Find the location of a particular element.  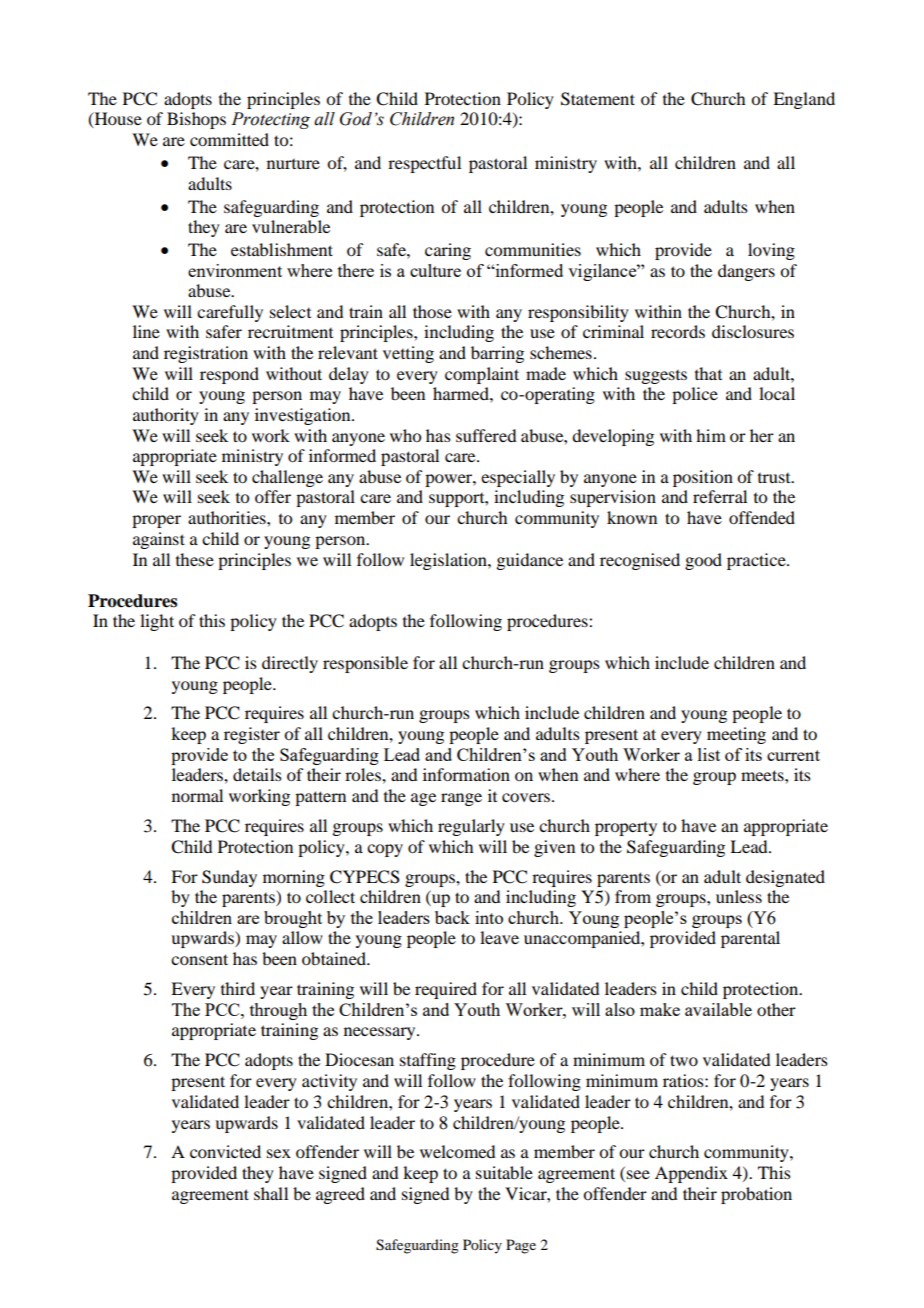

directly is located at coordinates (290, 664).
